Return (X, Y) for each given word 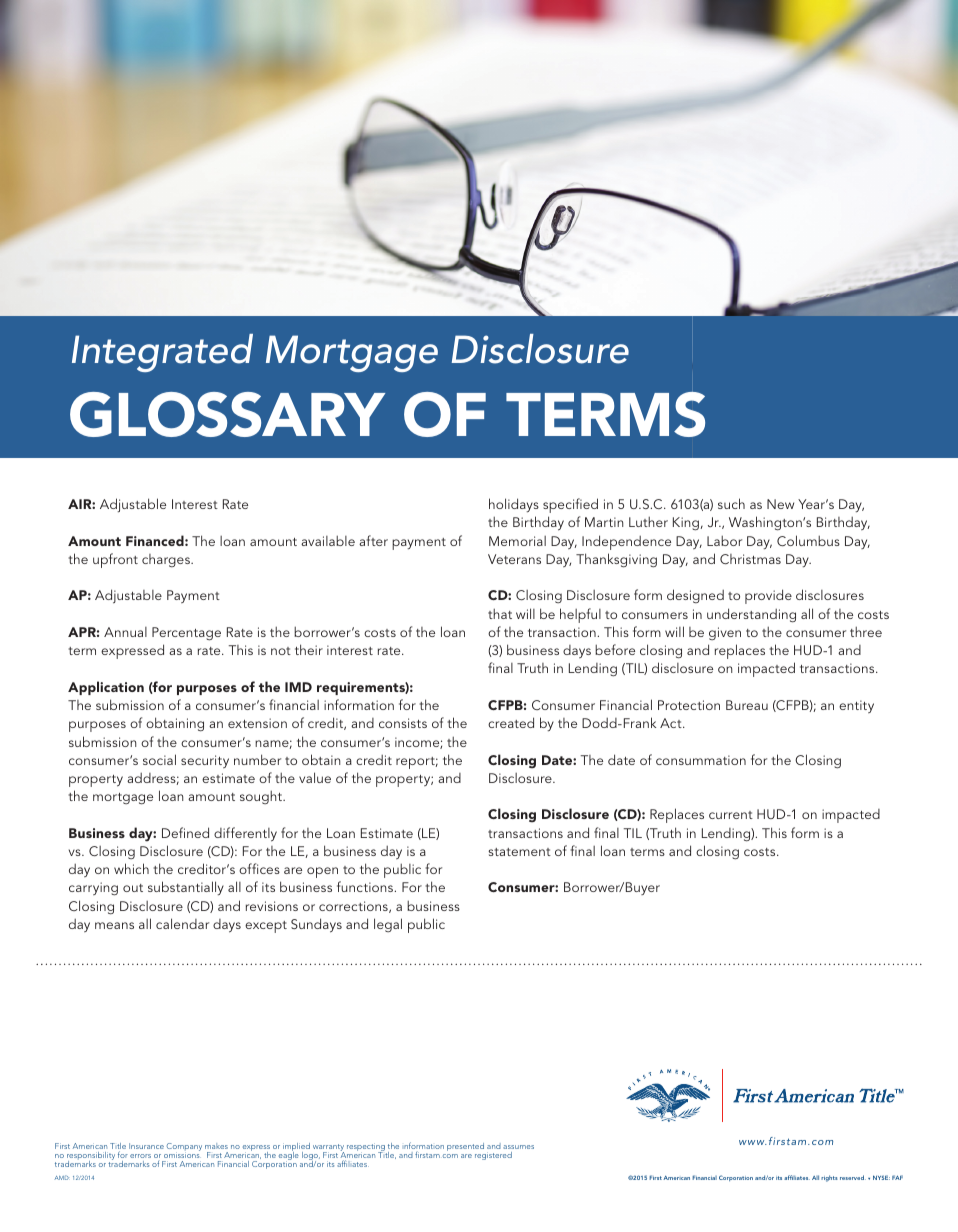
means (114, 925)
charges (167, 560)
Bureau (747, 705)
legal (388, 925)
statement (519, 852)
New (780, 504)
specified (570, 505)
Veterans (514, 559)
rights (829, 1178)
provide (768, 596)
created (511, 722)
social (159, 759)
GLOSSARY (227, 414)
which (131, 868)
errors (140, 1156)
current (731, 815)
